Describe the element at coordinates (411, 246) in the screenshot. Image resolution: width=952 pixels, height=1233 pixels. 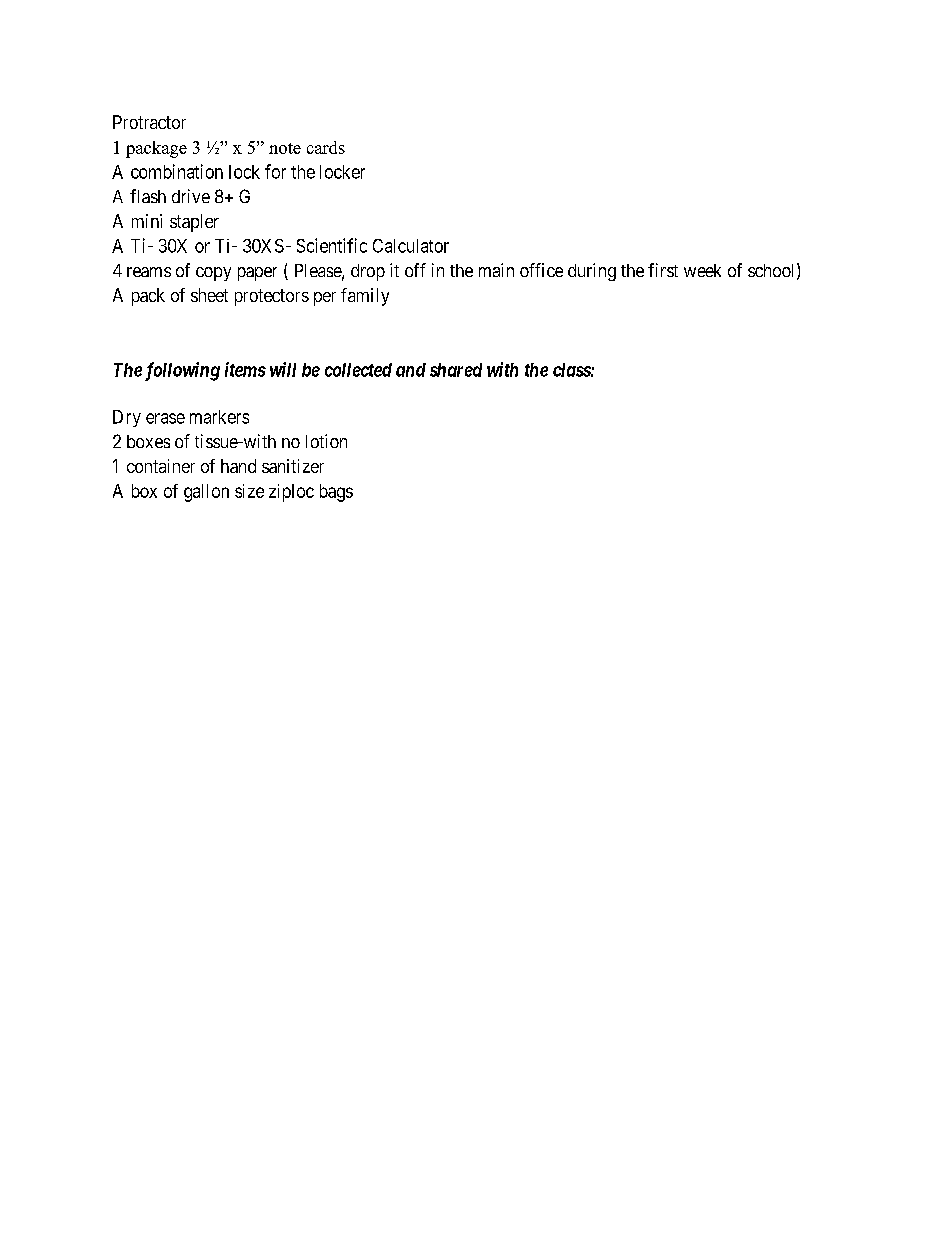
I see `Calculator` at that location.
